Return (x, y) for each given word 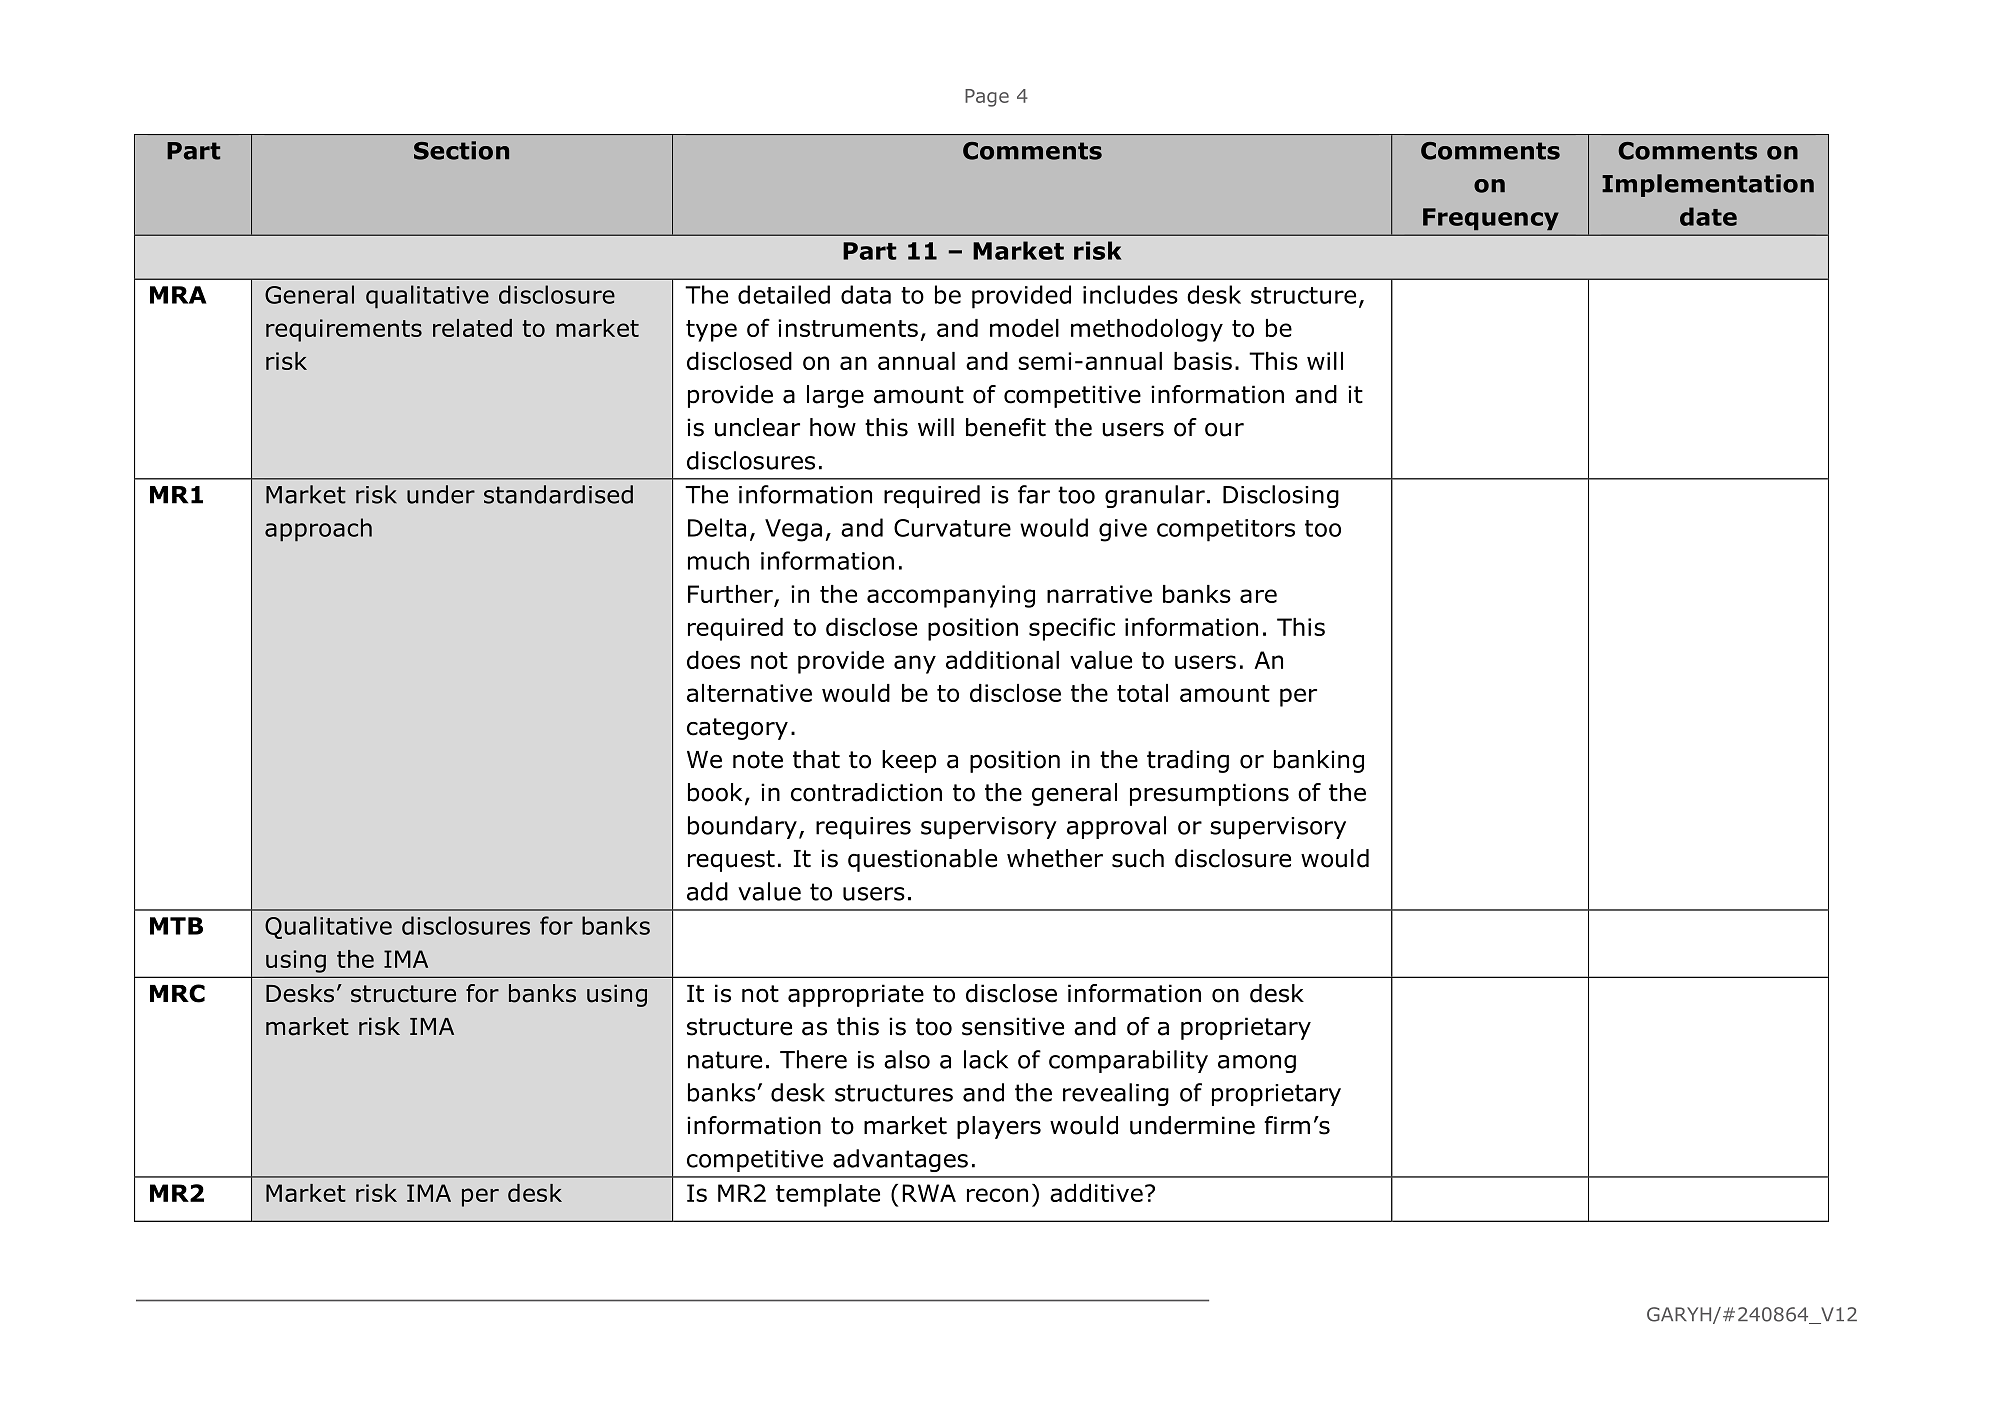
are (1258, 596)
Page (987, 98)
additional (1002, 660)
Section (461, 150)
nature (725, 1060)
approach (318, 530)
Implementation (1708, 185)
